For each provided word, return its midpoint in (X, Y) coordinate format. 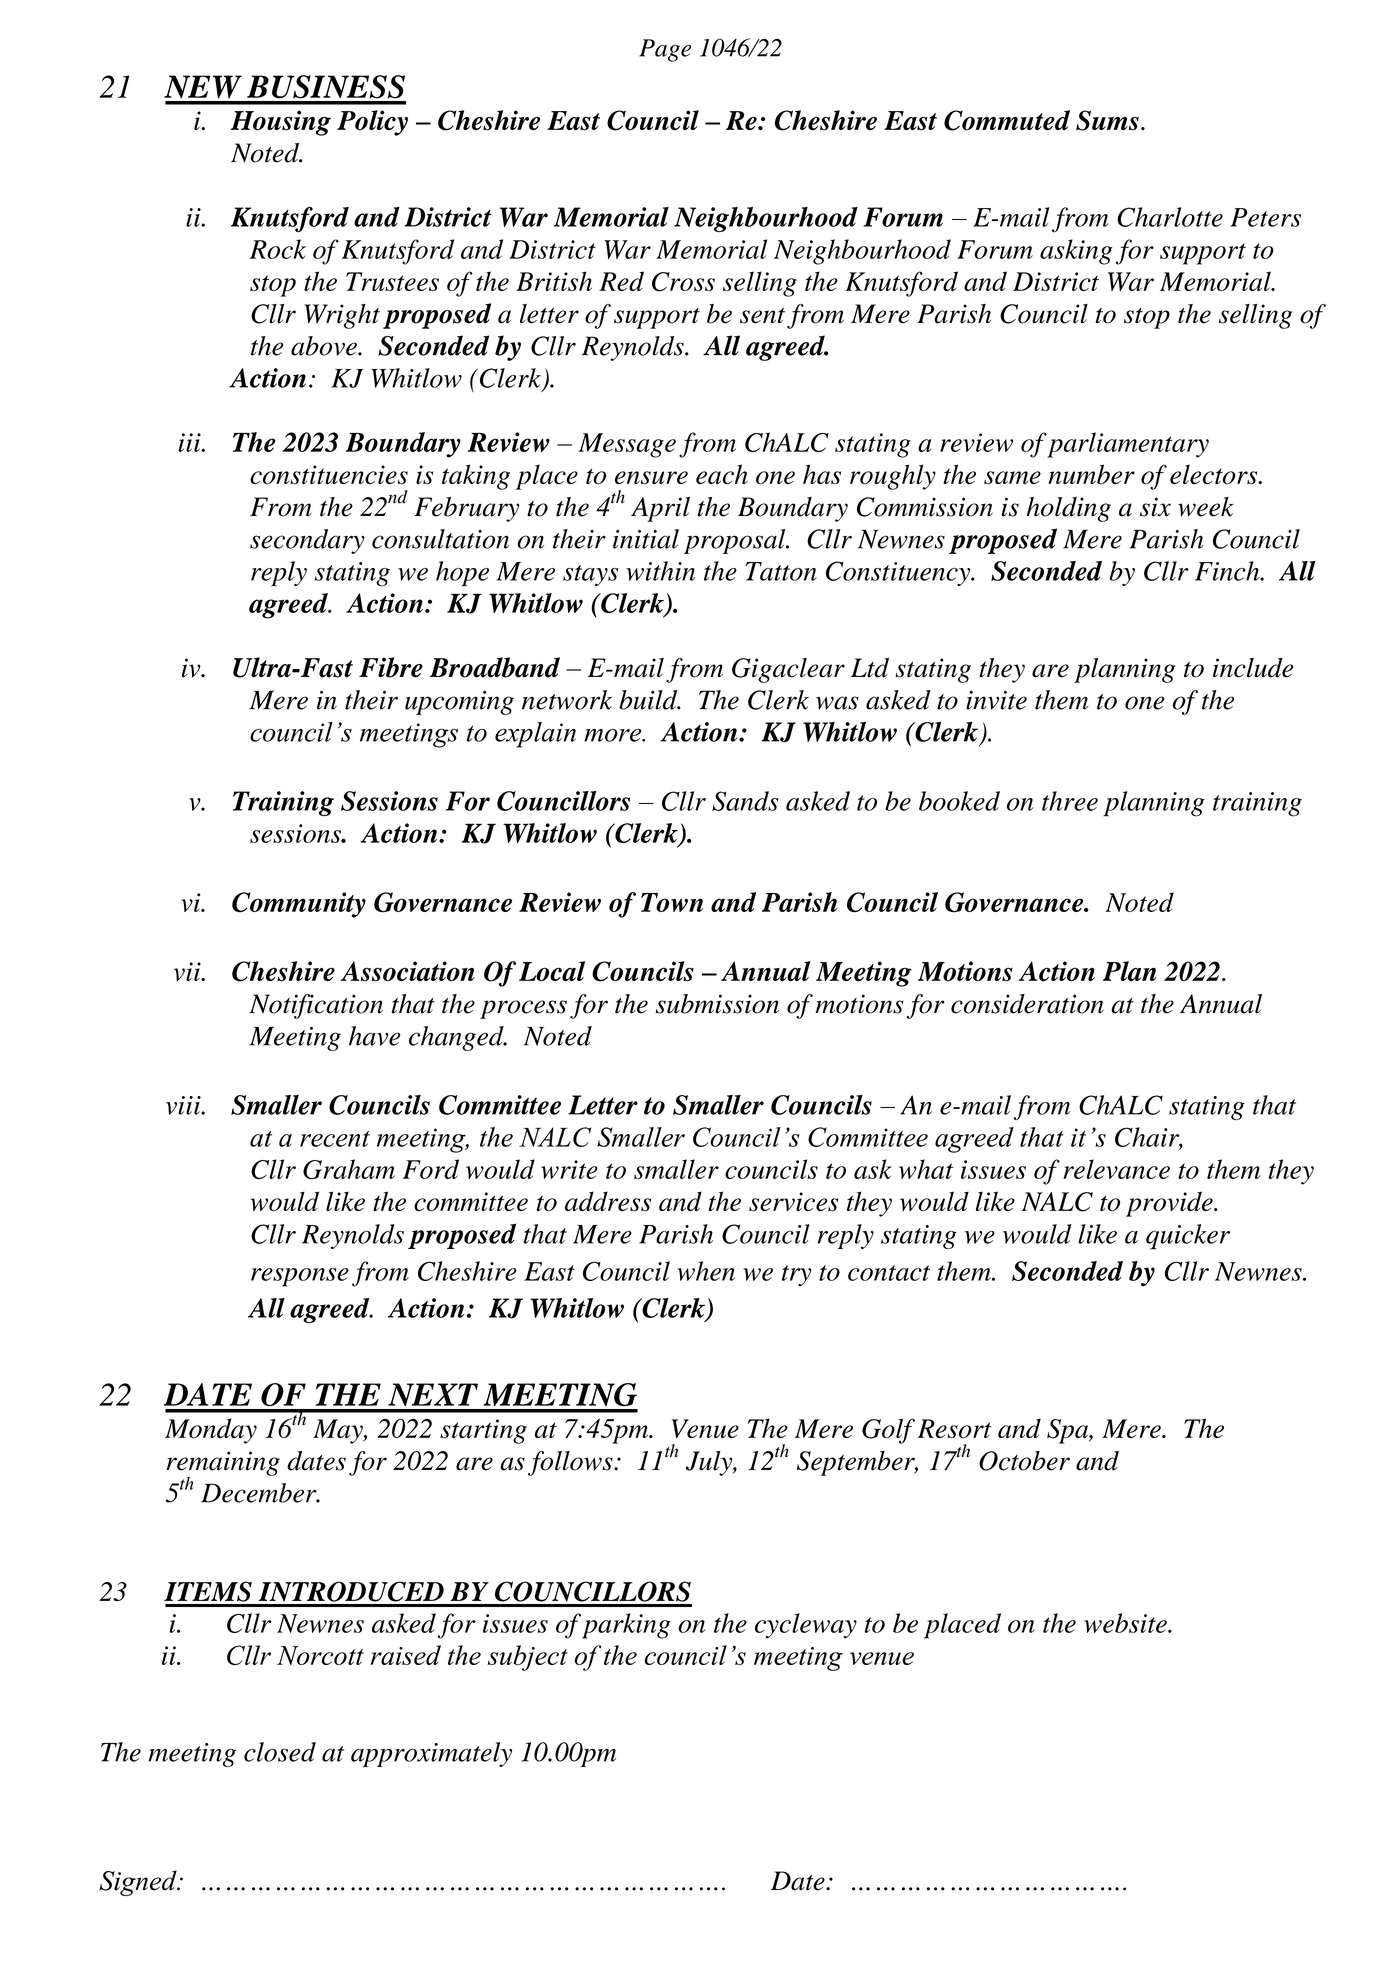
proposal (736, 541)
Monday (211, 1431)
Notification (316, 1006)
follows (571, 1463)
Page (665, 50)
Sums (1107, 120)
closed (280, 1752)
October (1024, 1461)
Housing (280, 123)
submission (717, 1004)
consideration (1027, 1004)
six (1155, 507)
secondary (307, 541)
